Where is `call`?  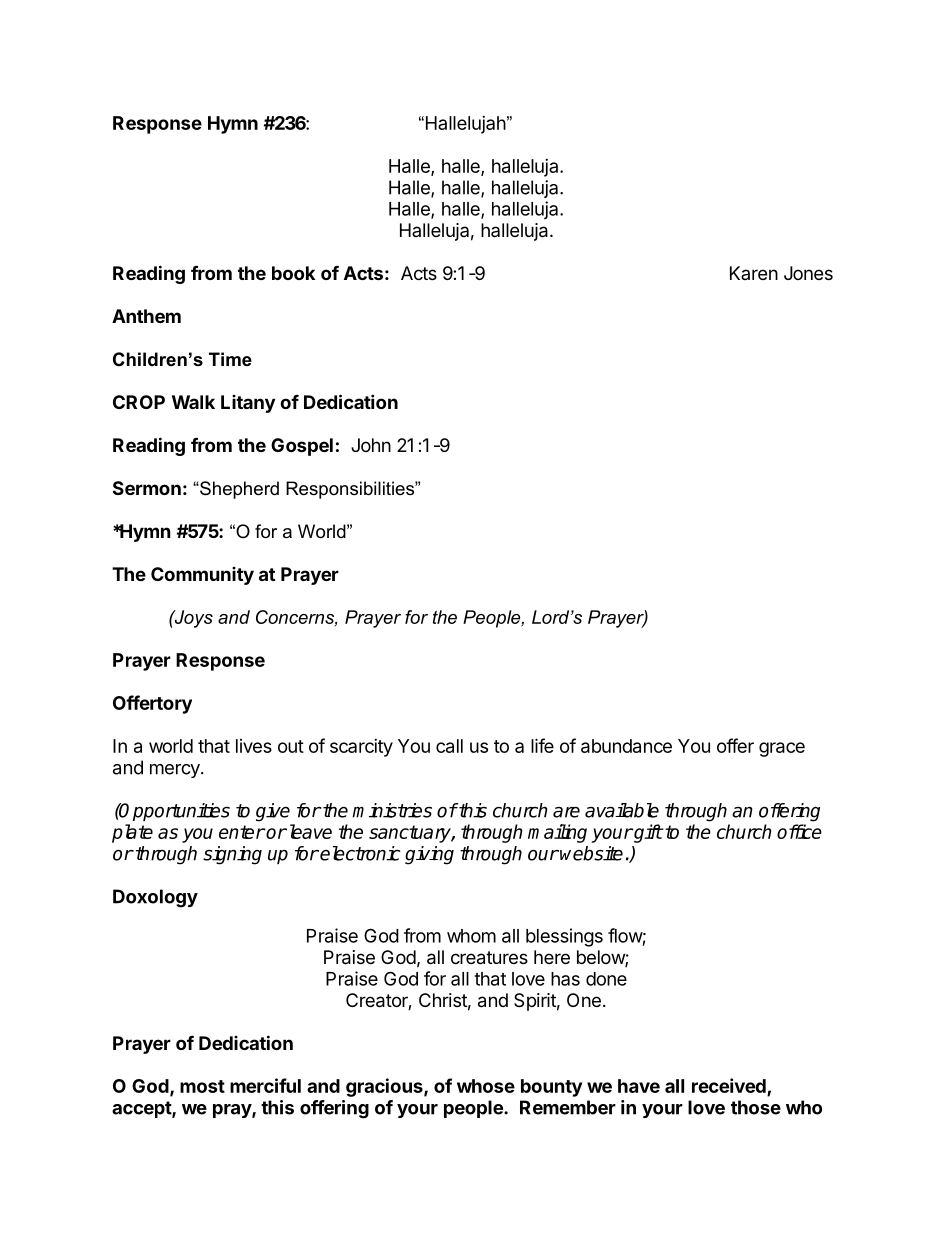
call is located at coordinates (449, 746).
